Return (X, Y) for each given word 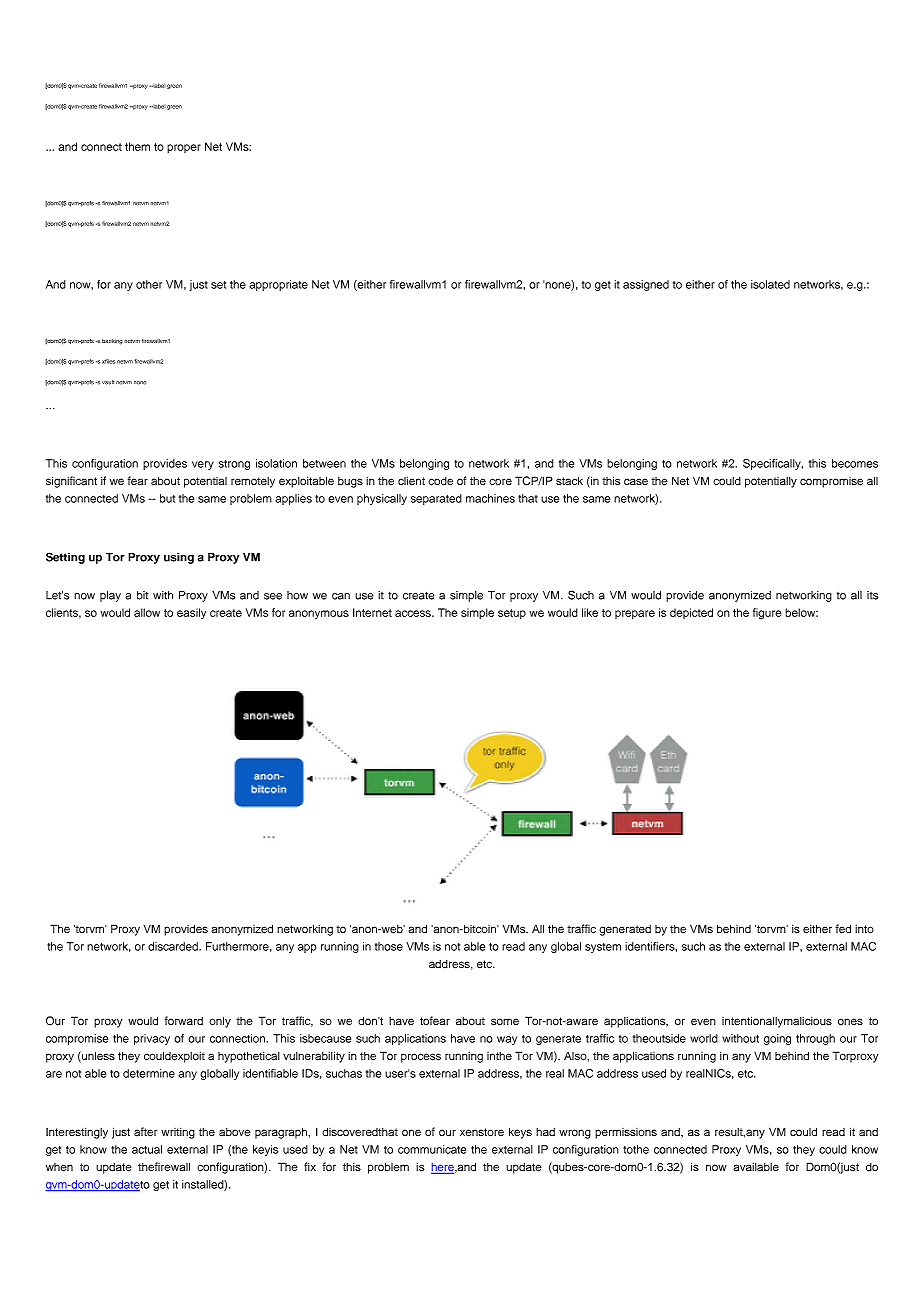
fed (843, 928)
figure (767, 614)
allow (147, 612)
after (145, 1132)
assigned (646, 285)
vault (108, 382)
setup (512, 614)
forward (184, 1020)
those (389, 946)
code (440, 481)
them (137, 146)
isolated (770, 284)
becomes (855, 463)
